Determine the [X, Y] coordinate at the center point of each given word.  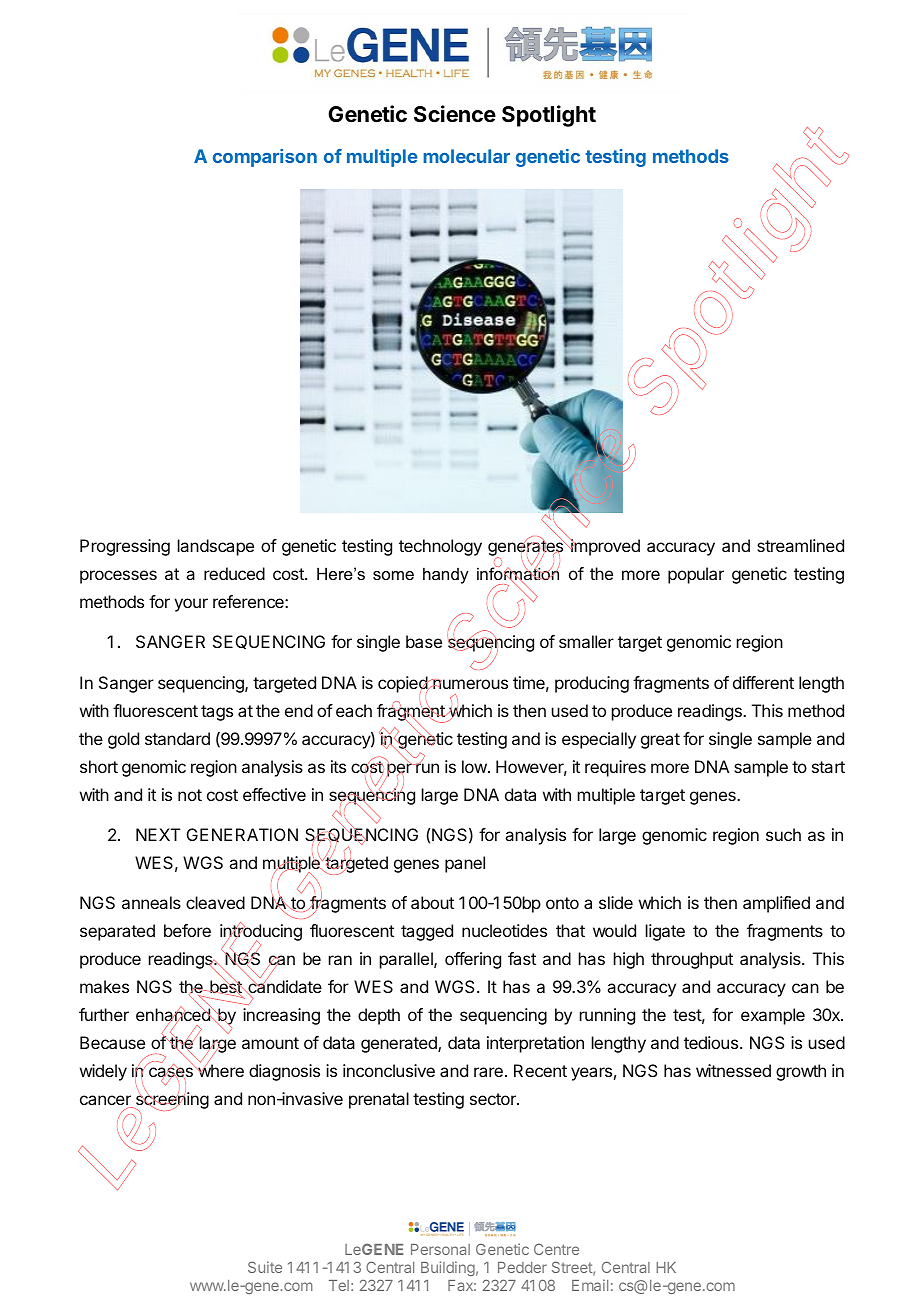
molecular [466, 156]
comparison [265, 158]
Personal [440, 1249]
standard [177, 738]
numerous [469, 684]
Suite [265, 1267]
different [763, 682]
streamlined [800, 545]
